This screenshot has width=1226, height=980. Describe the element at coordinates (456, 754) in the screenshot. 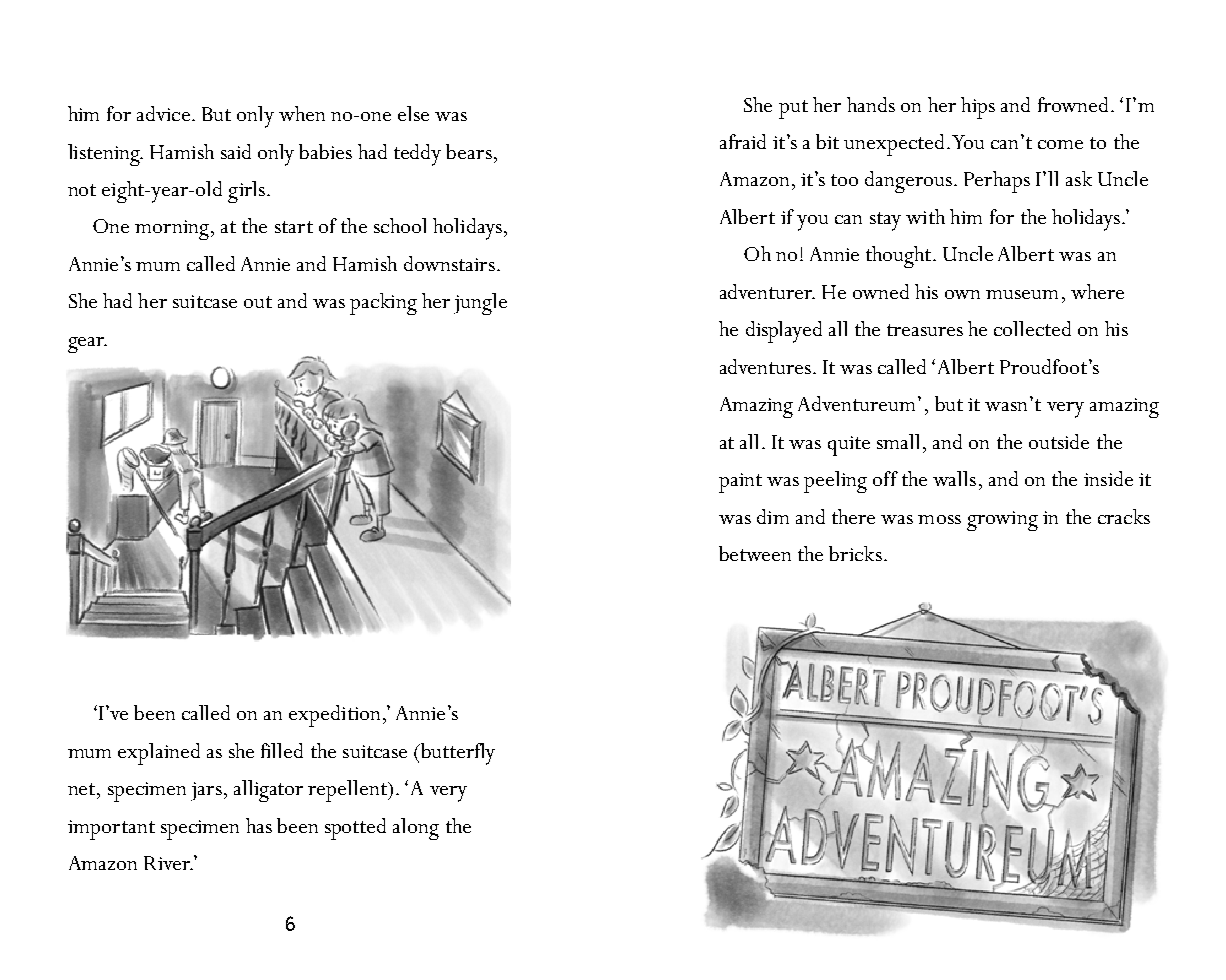

I see `butterfly` at that location.
